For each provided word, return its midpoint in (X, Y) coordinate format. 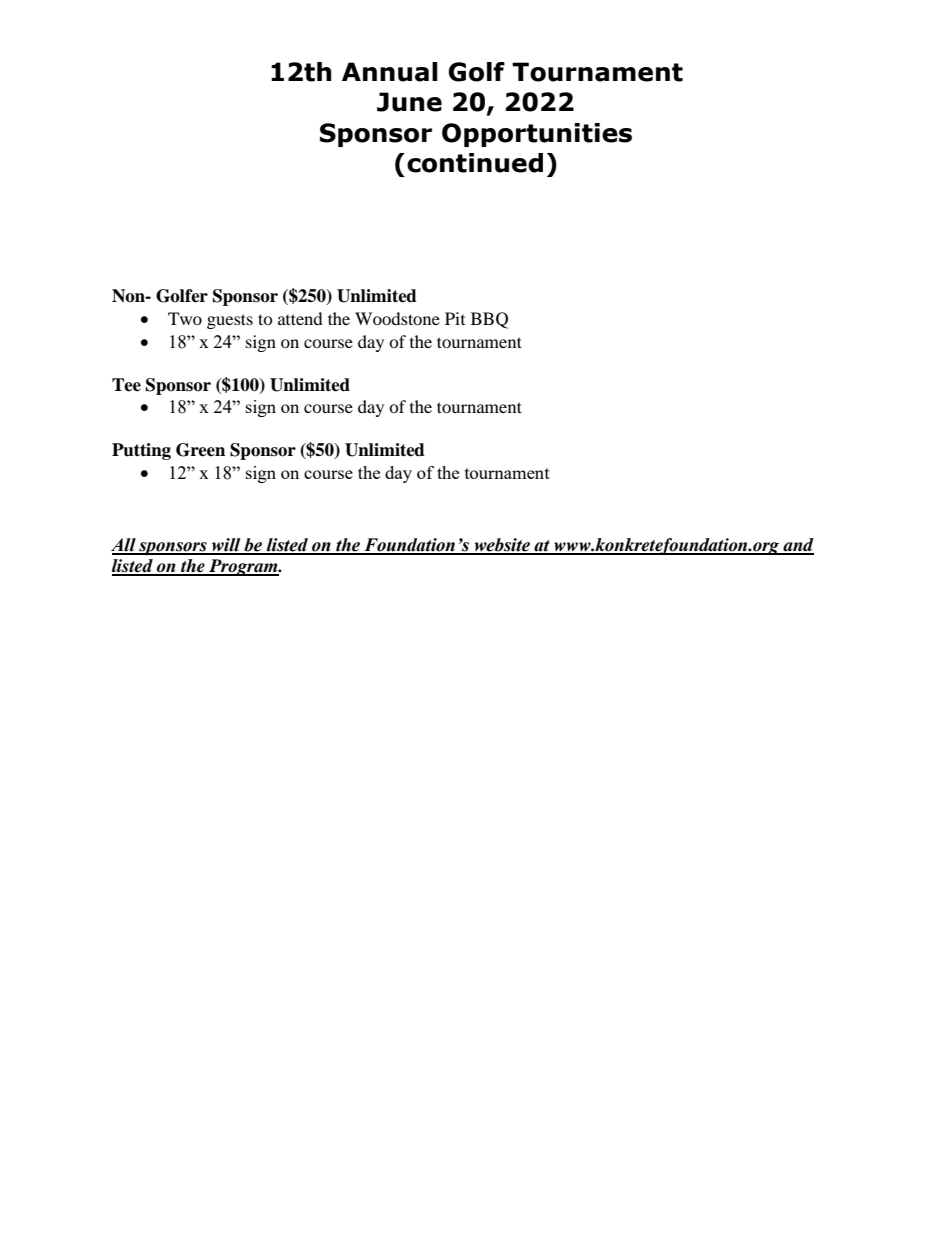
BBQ (489, 320)
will (226, 546)
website (502, 546)
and (797, 546)
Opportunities (537, 135)
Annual (390, 72)
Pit (455, 318)
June (409, 102)
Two (185, 318)
